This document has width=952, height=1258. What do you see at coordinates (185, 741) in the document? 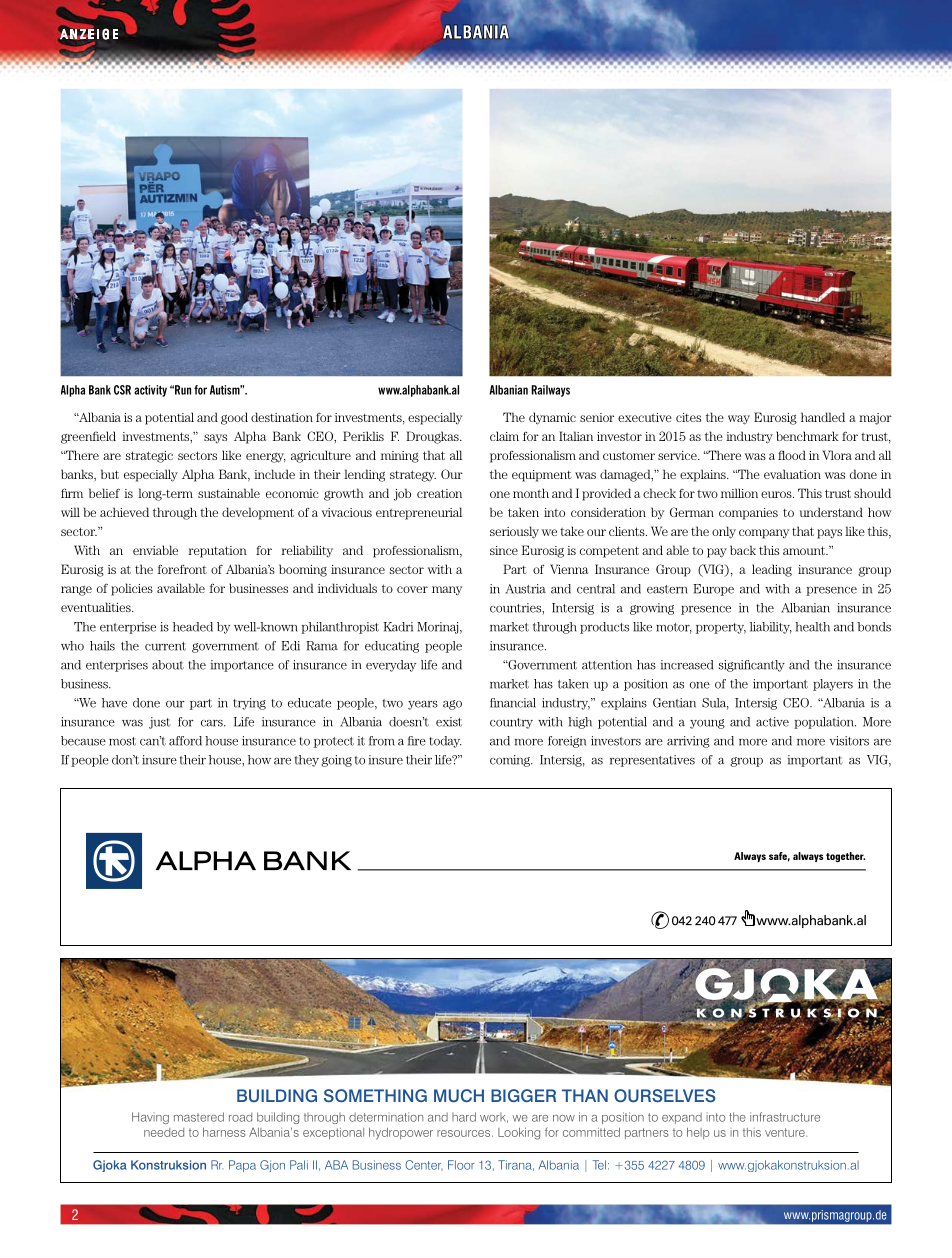
I see `afford` at bounding box center [185, 741].
